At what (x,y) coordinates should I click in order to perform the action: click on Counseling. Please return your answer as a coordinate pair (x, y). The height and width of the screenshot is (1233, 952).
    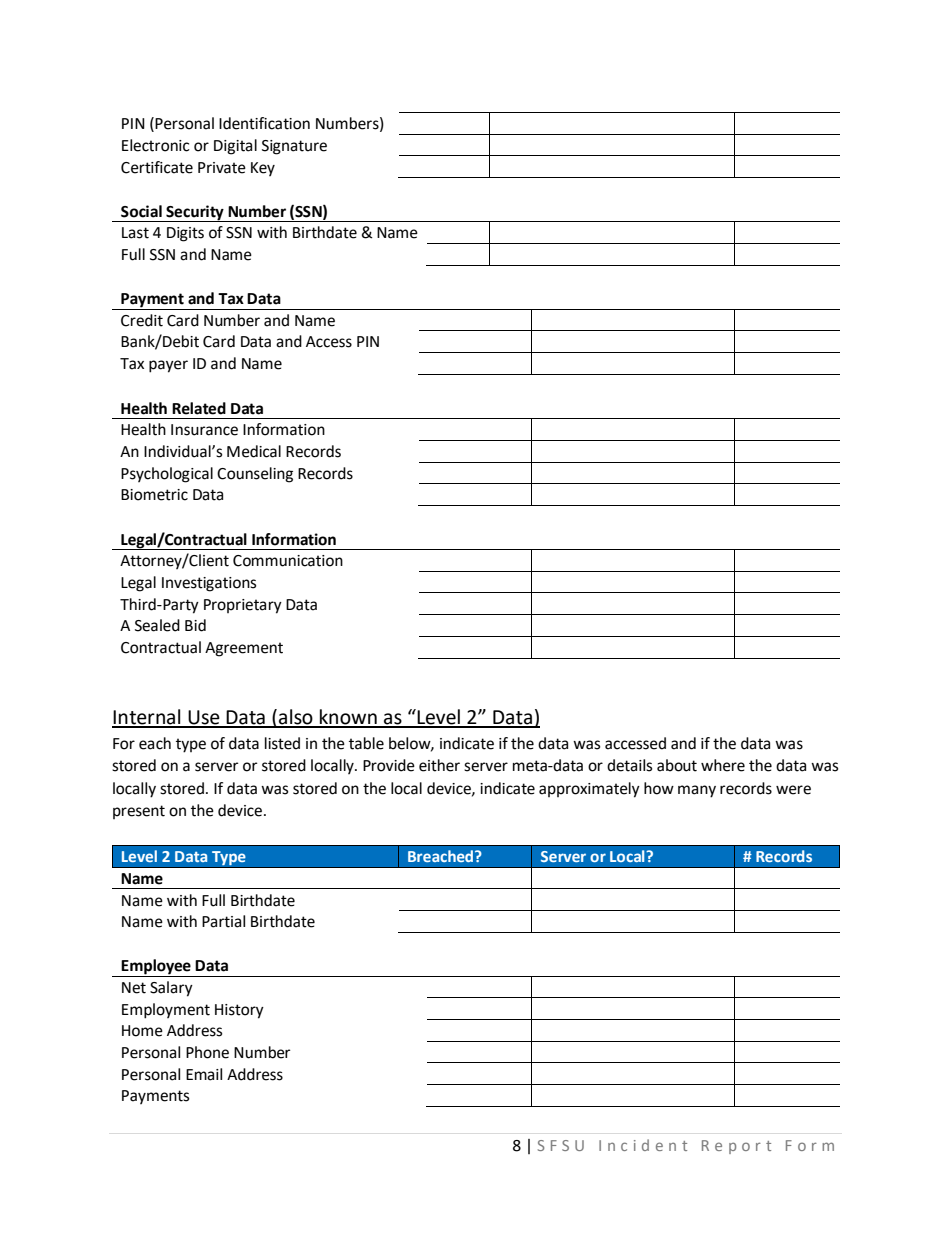
    Looking at the image, I should click on (255, 475).
